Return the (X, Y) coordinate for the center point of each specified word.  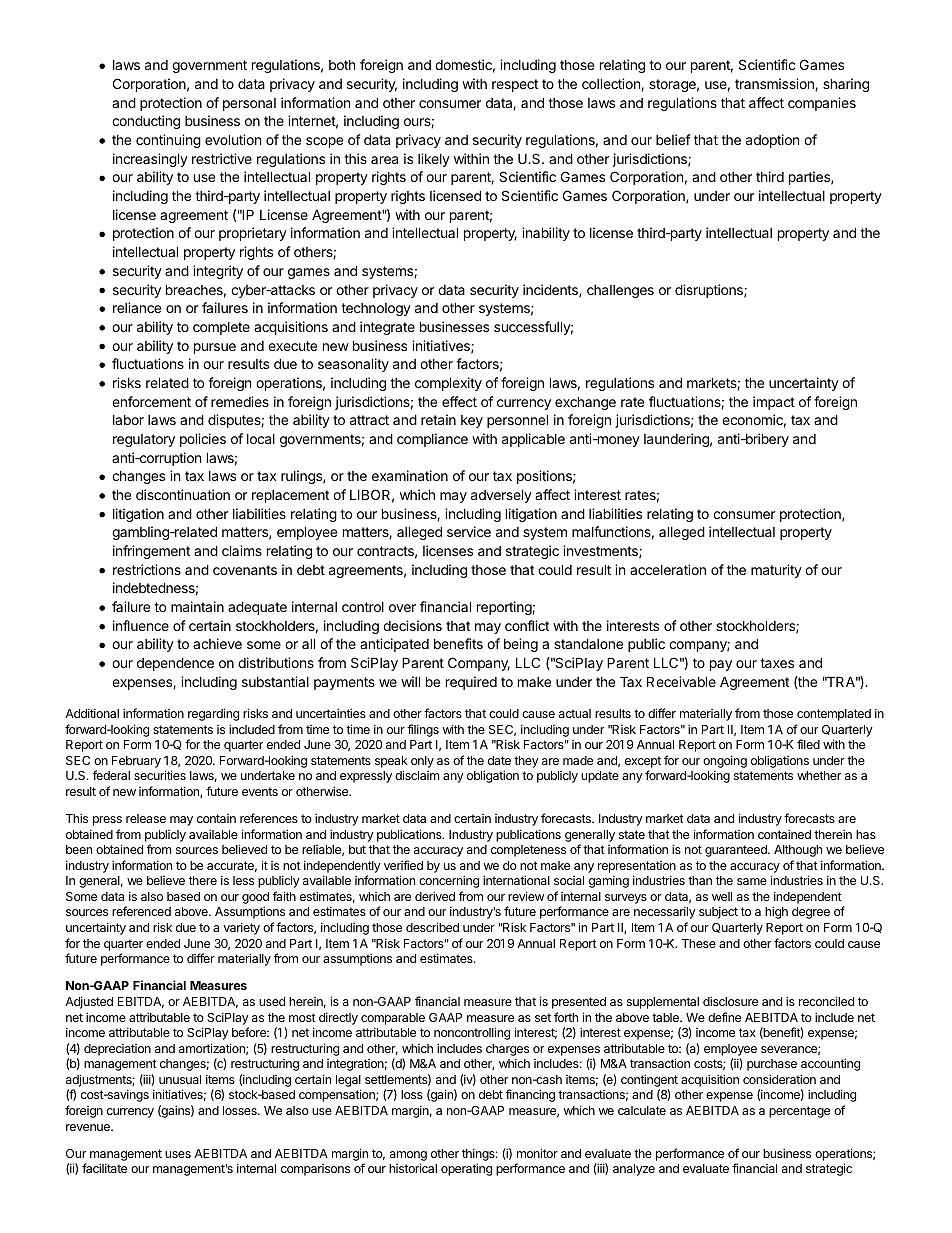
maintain (197, 606)
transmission (775, 84)
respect (515, 85)
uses (178, 1154)
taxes (777, 663)
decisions (412, 625)
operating (466, 1169)
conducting (146, 122)
